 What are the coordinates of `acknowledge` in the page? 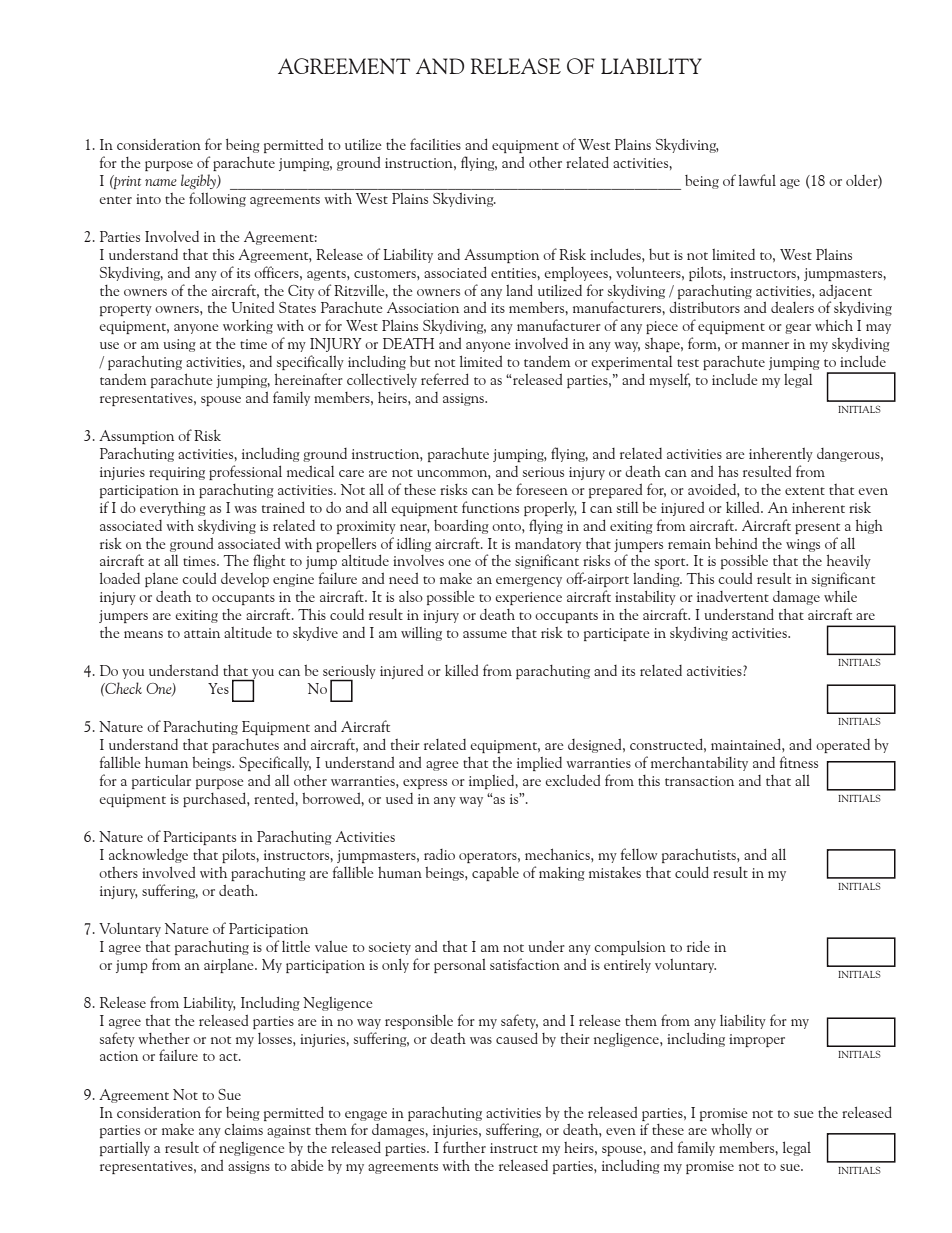 It's located at (148, 855).
